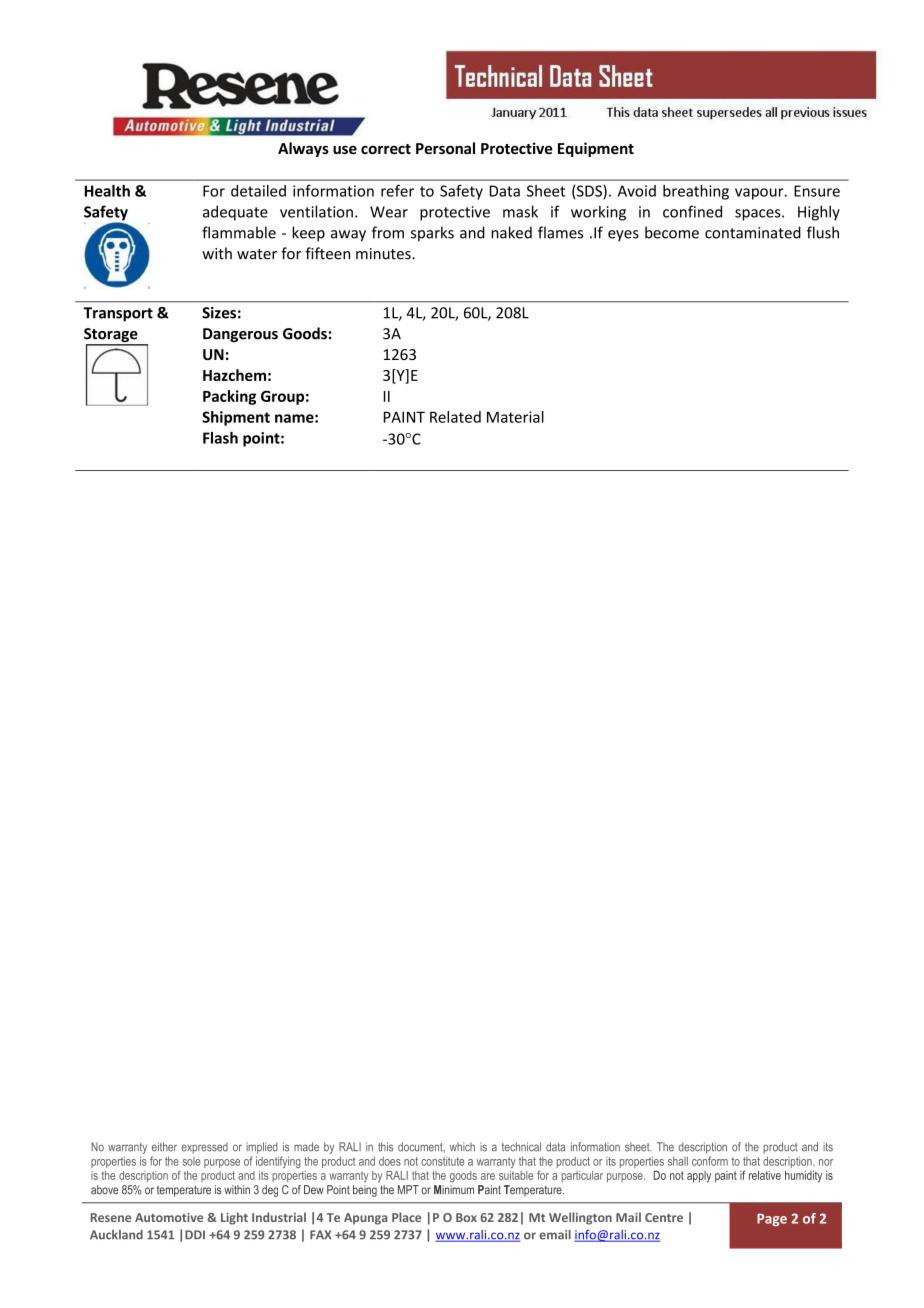  I want to click on adequate, so click(235, 213).
